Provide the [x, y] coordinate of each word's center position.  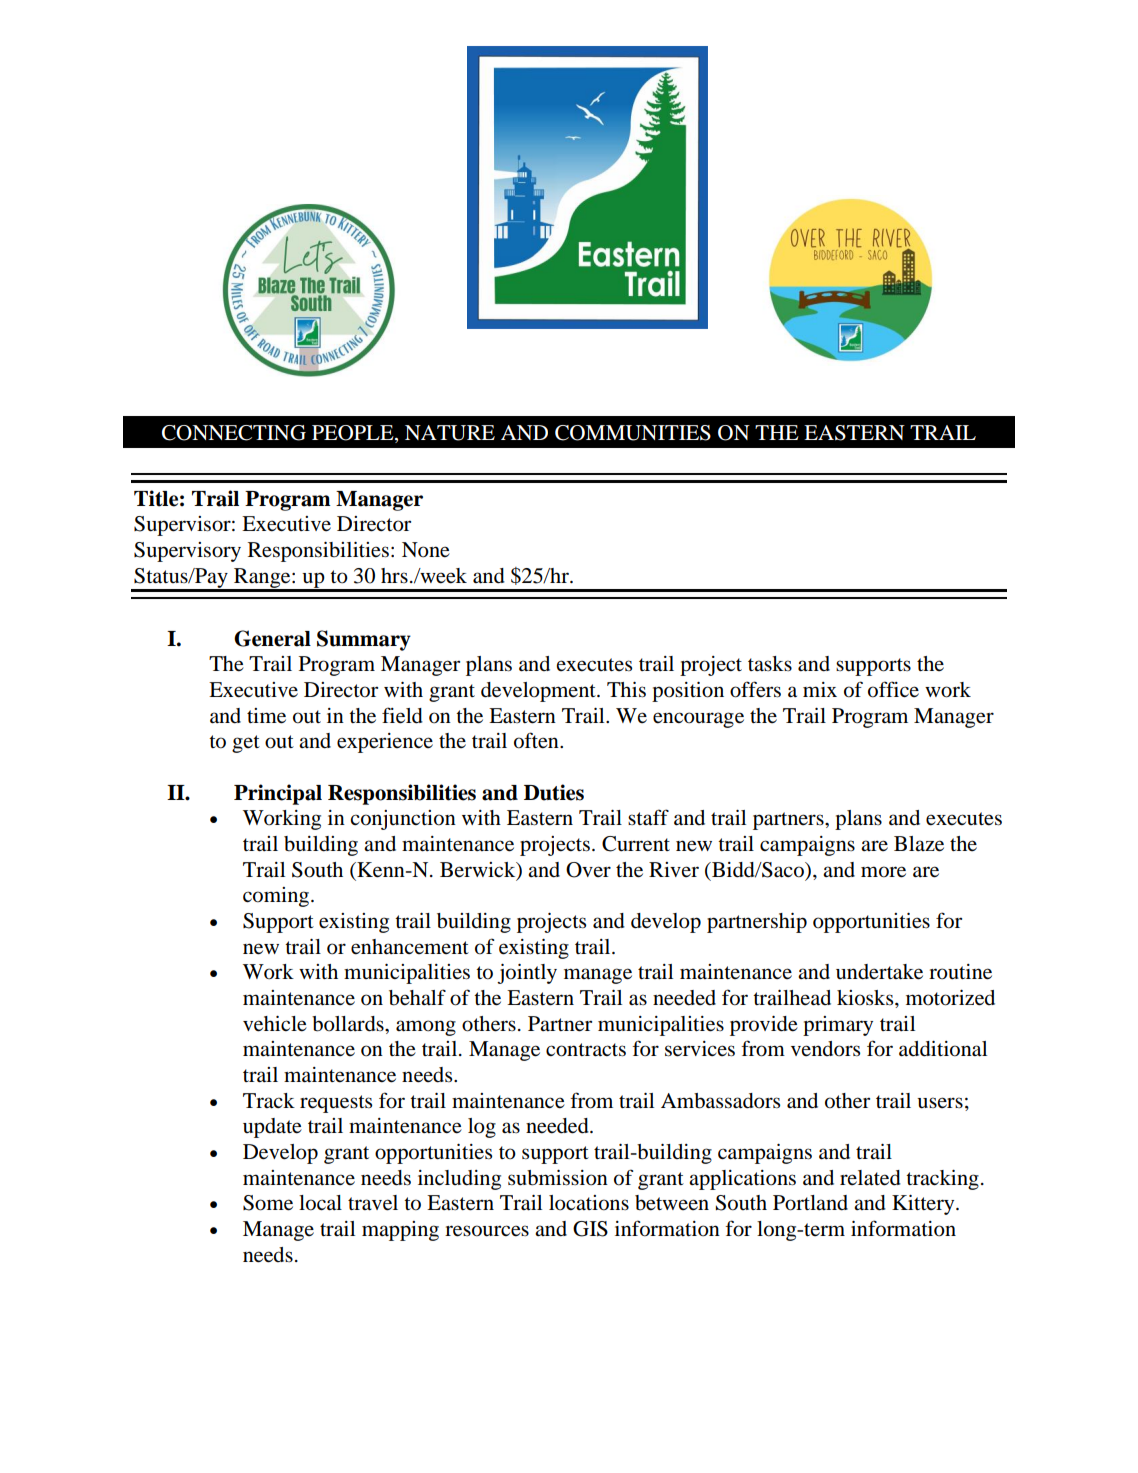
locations [589, 1203]
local [320, 1203]
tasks [770, 663]
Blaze [919, 844]
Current [636, 844]
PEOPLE [354, 434]
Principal [278, 794]
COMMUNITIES [633, 433]
